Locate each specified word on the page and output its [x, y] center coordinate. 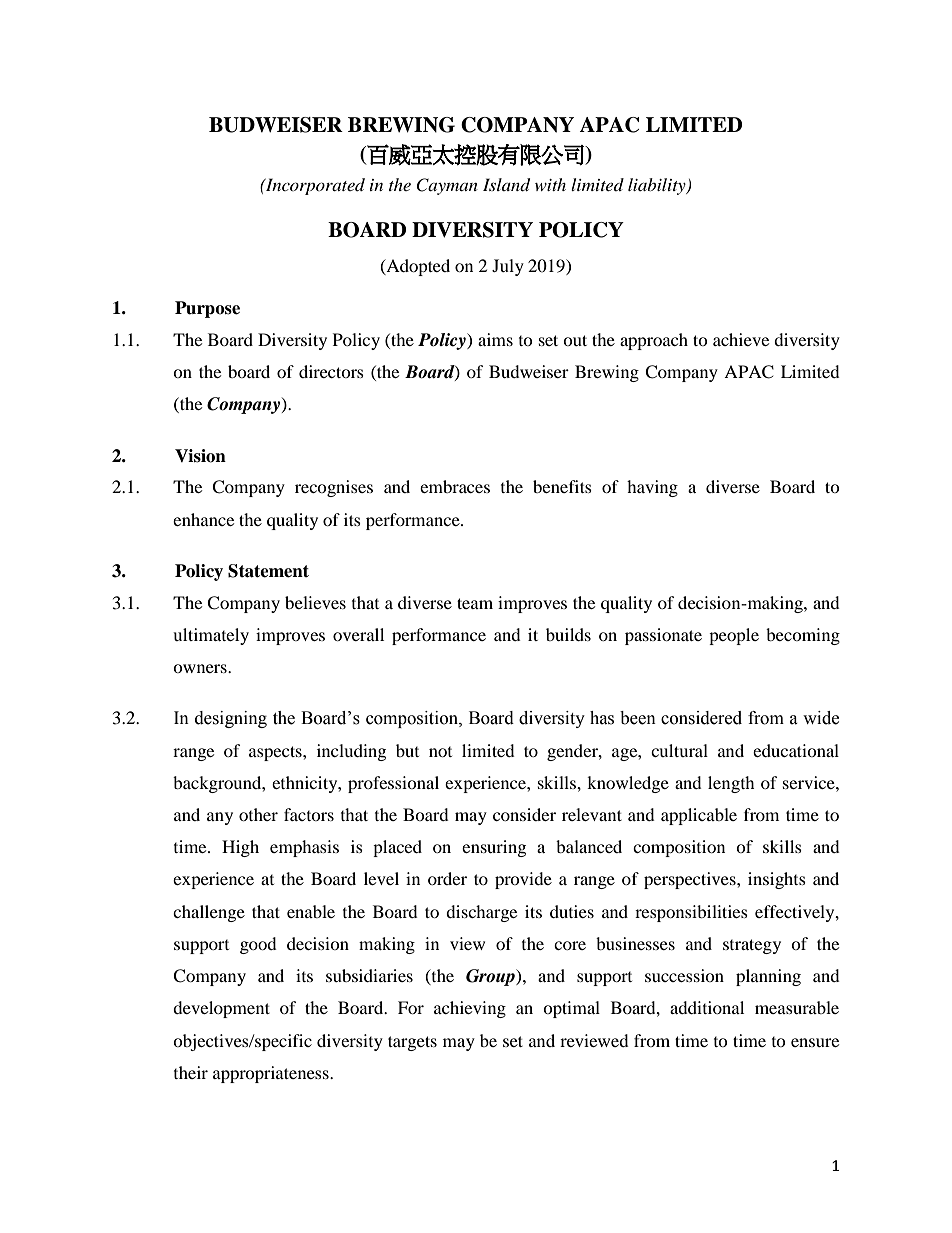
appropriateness [272, 1074]
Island [506, 185]
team [475, 603]
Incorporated [314, 186]
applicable [699, 816]
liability [658, 186]
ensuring [494, 848]
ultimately [211, 636]
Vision [200, 456]
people [734, 636]
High [240, 848]
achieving [470, 1009]
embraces [455, 486]
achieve [741, 339]
